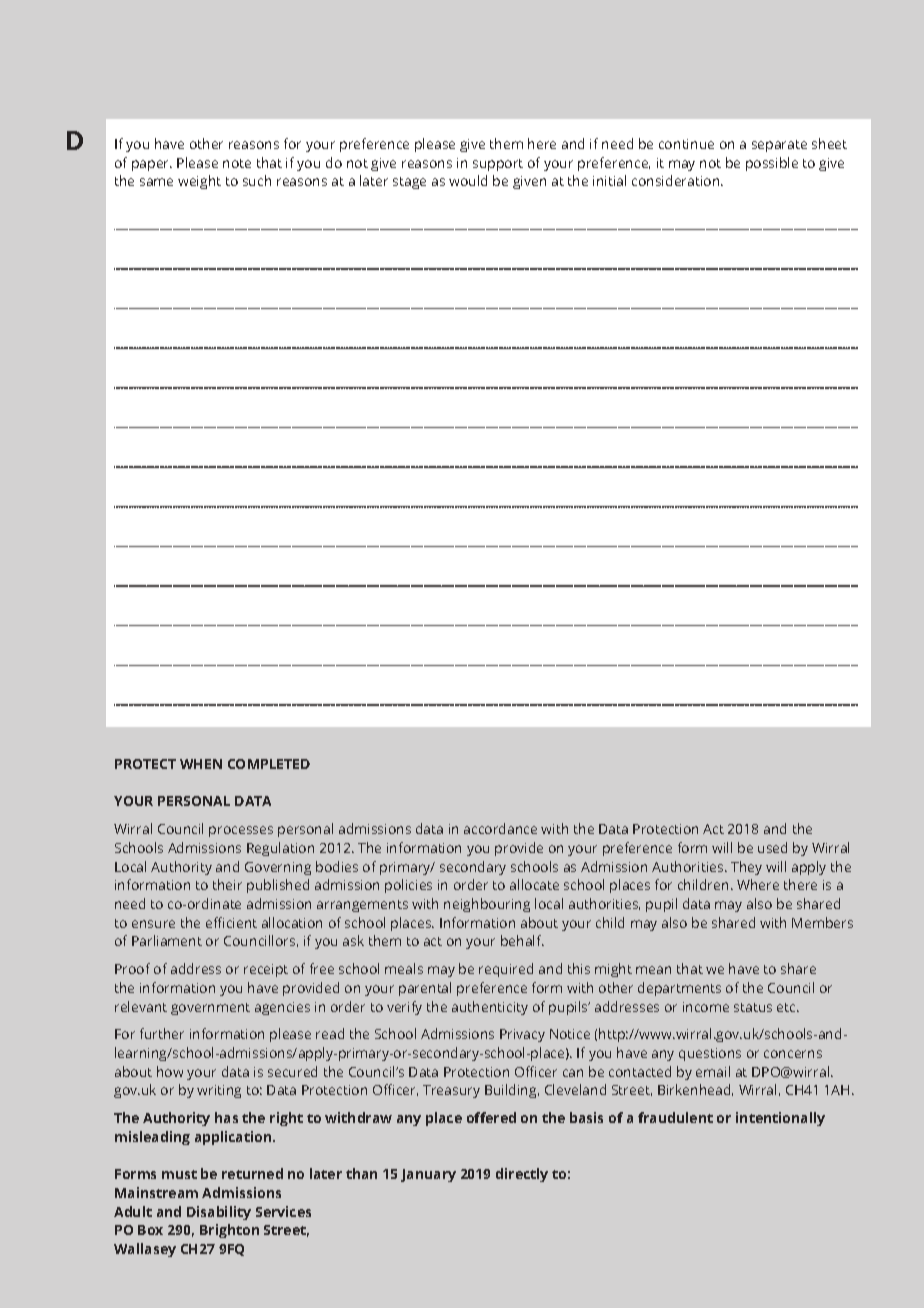 This screenshot has width=924, height=1308. Describe the element at coordinates (677, 180) in the screenshot. I see `consideration` at that location.
